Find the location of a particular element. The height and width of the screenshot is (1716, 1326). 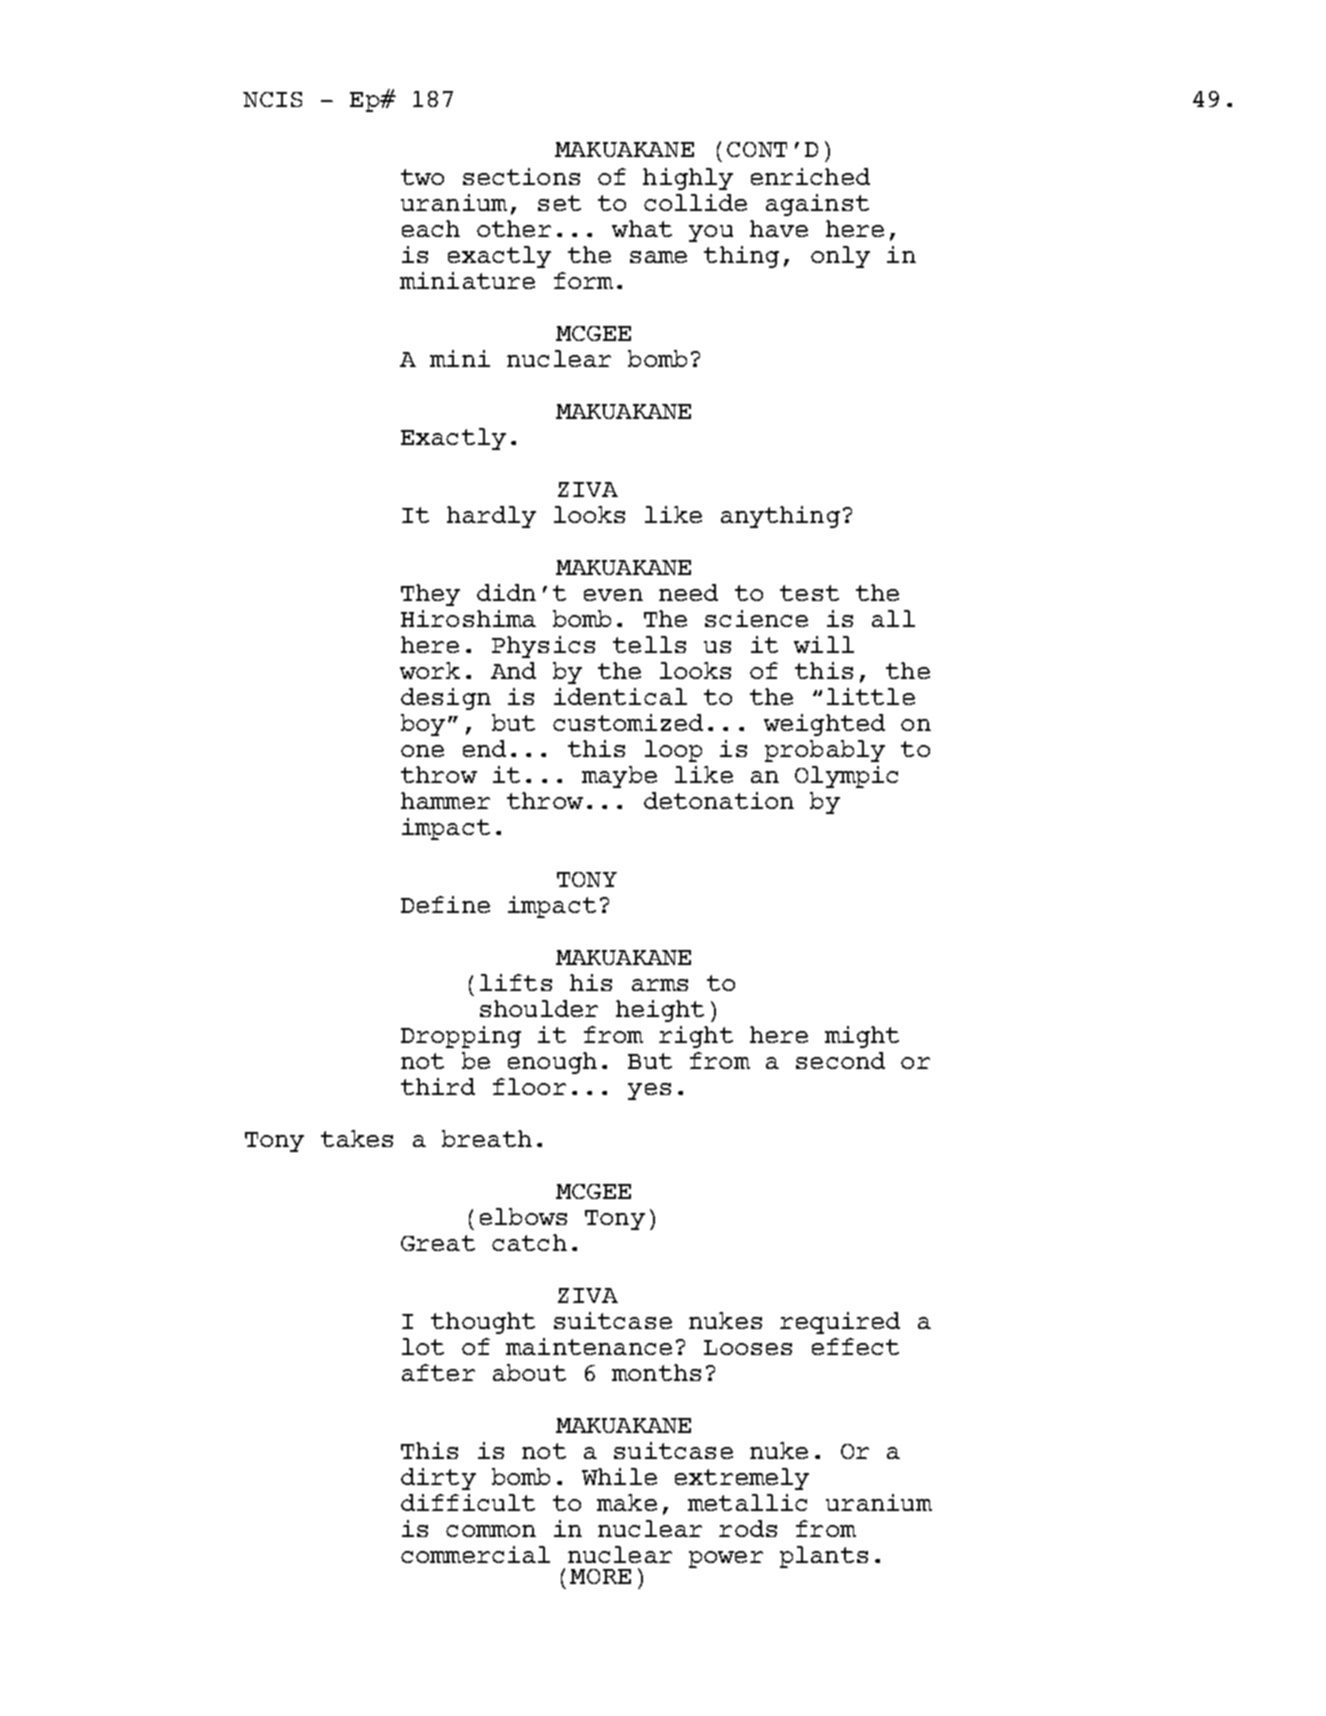

set is located at coordinates (559, 203).
